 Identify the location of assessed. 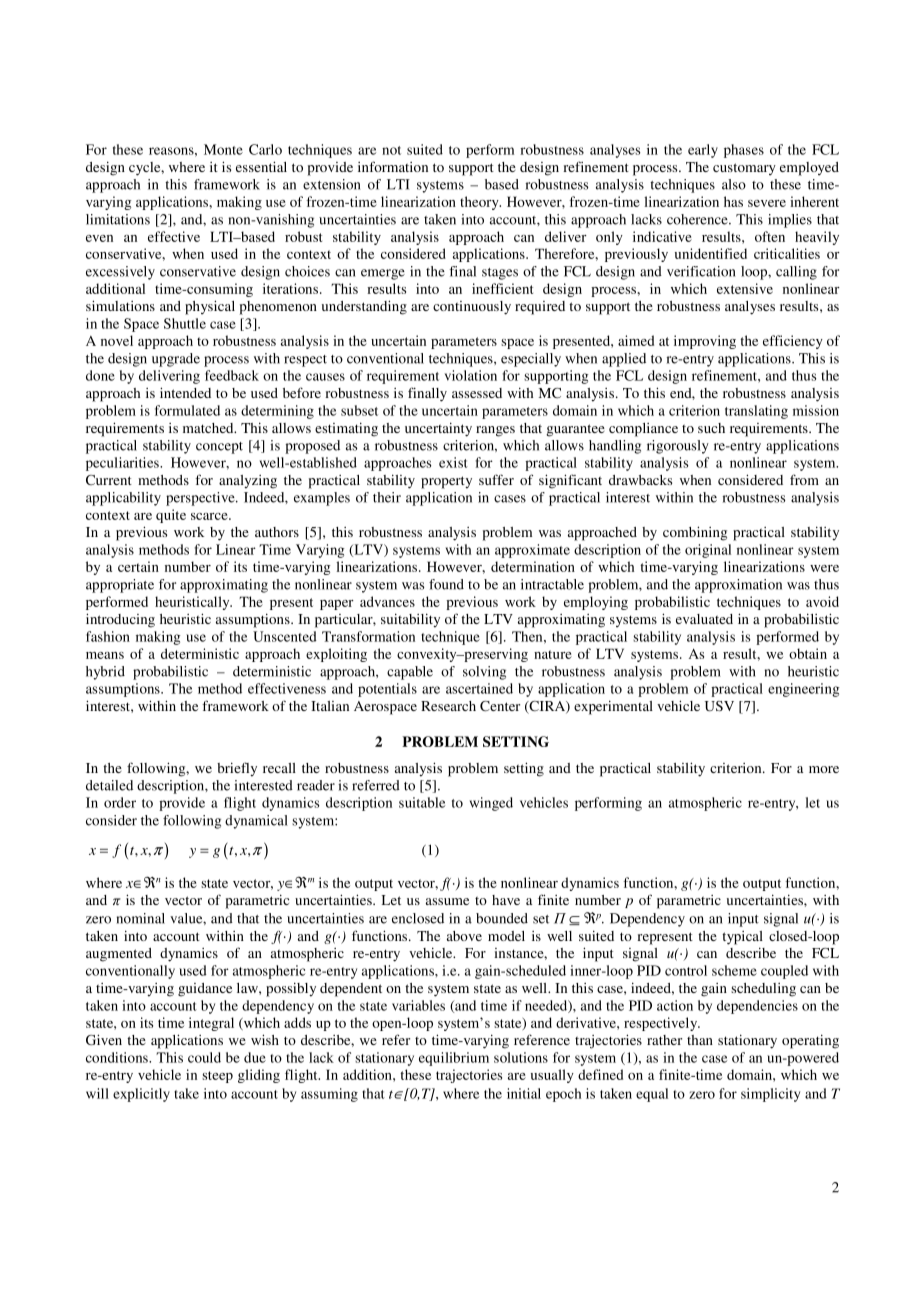
(477, 393).
